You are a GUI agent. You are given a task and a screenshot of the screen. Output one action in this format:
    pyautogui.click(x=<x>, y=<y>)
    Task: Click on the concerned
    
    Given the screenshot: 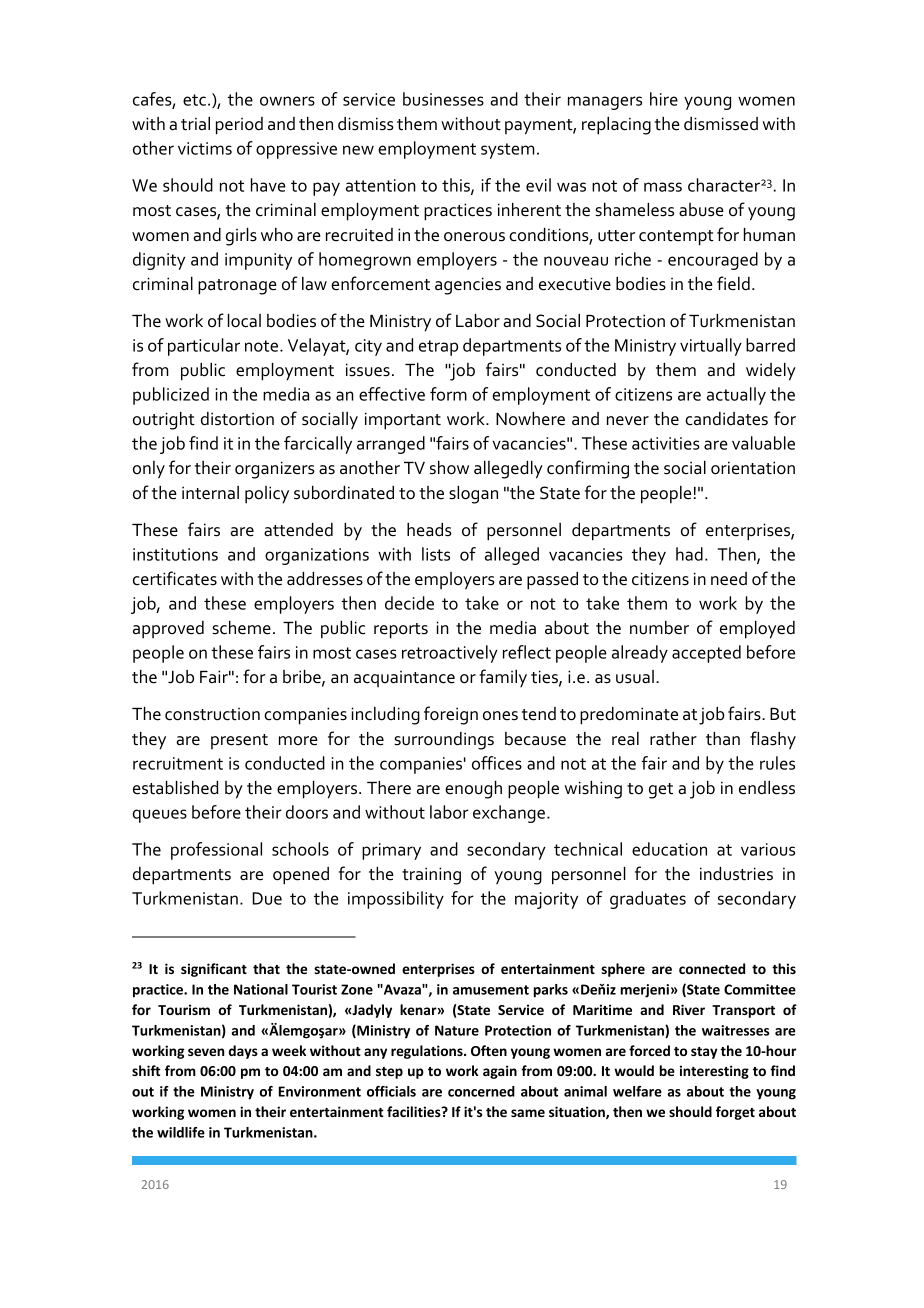 What is the action you would take?
    pyautogui.click(x=481, y=1091)
